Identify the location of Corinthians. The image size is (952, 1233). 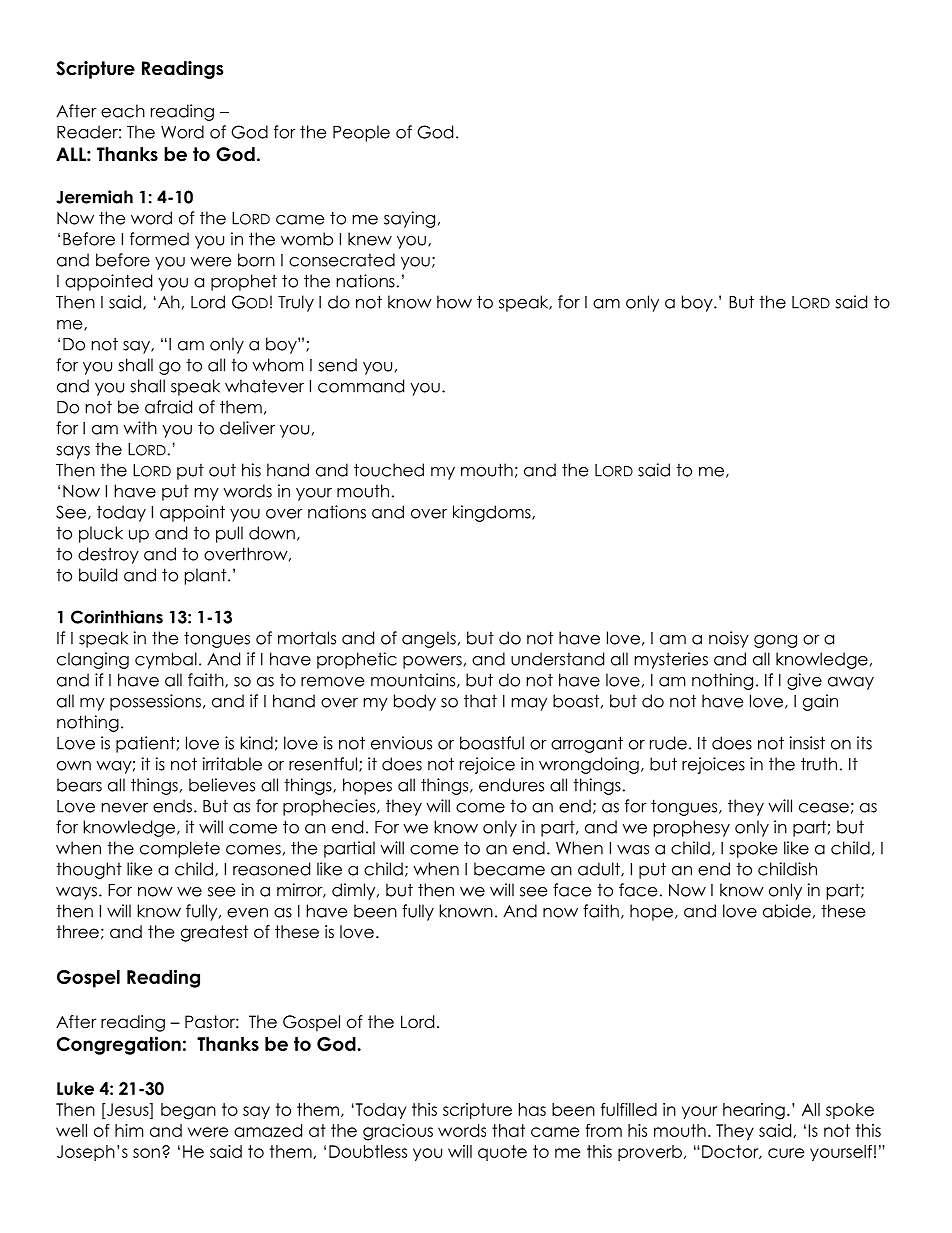
(117, 617).
